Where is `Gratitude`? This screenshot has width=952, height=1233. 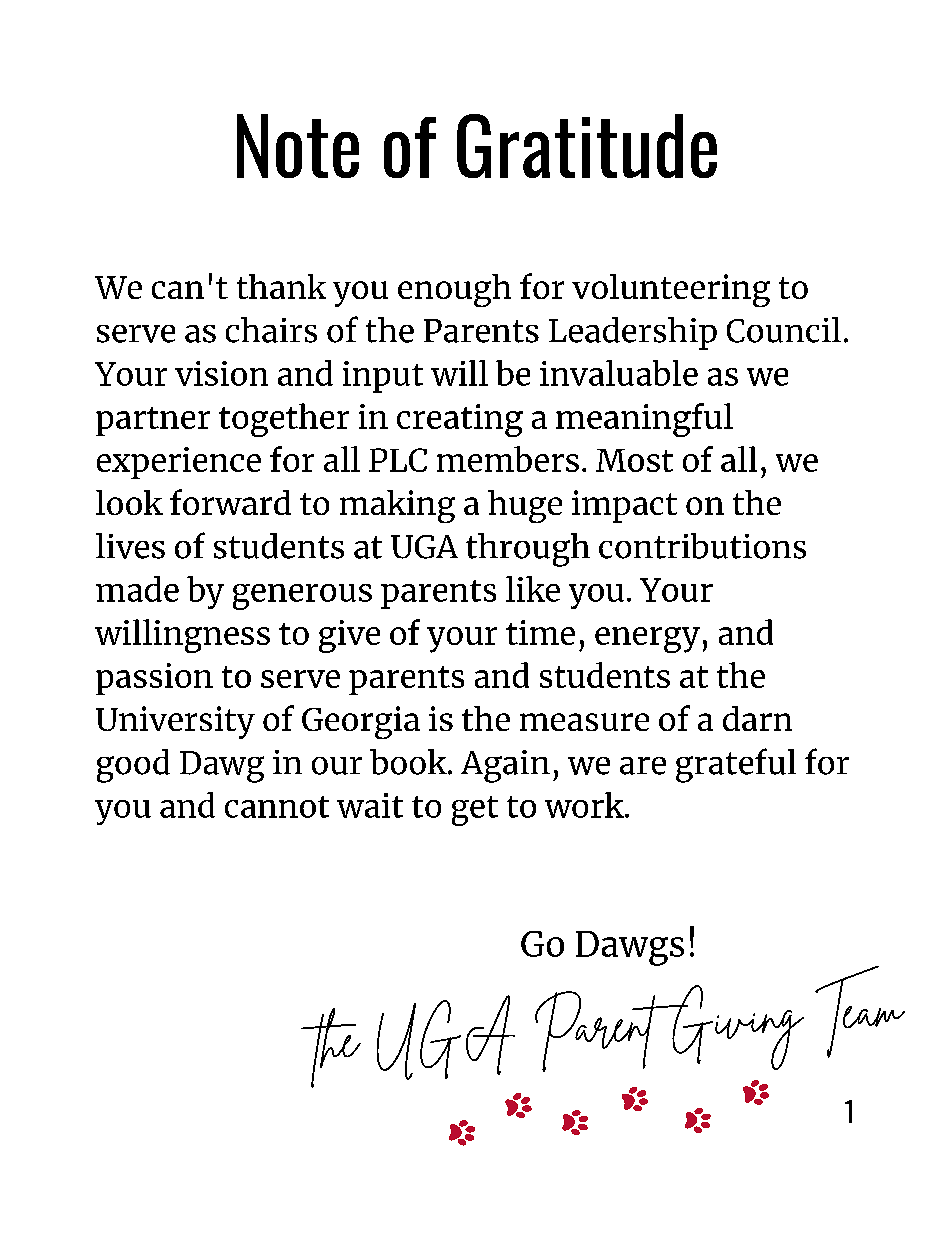 Gratitude is located at coordinates (587, 146).
